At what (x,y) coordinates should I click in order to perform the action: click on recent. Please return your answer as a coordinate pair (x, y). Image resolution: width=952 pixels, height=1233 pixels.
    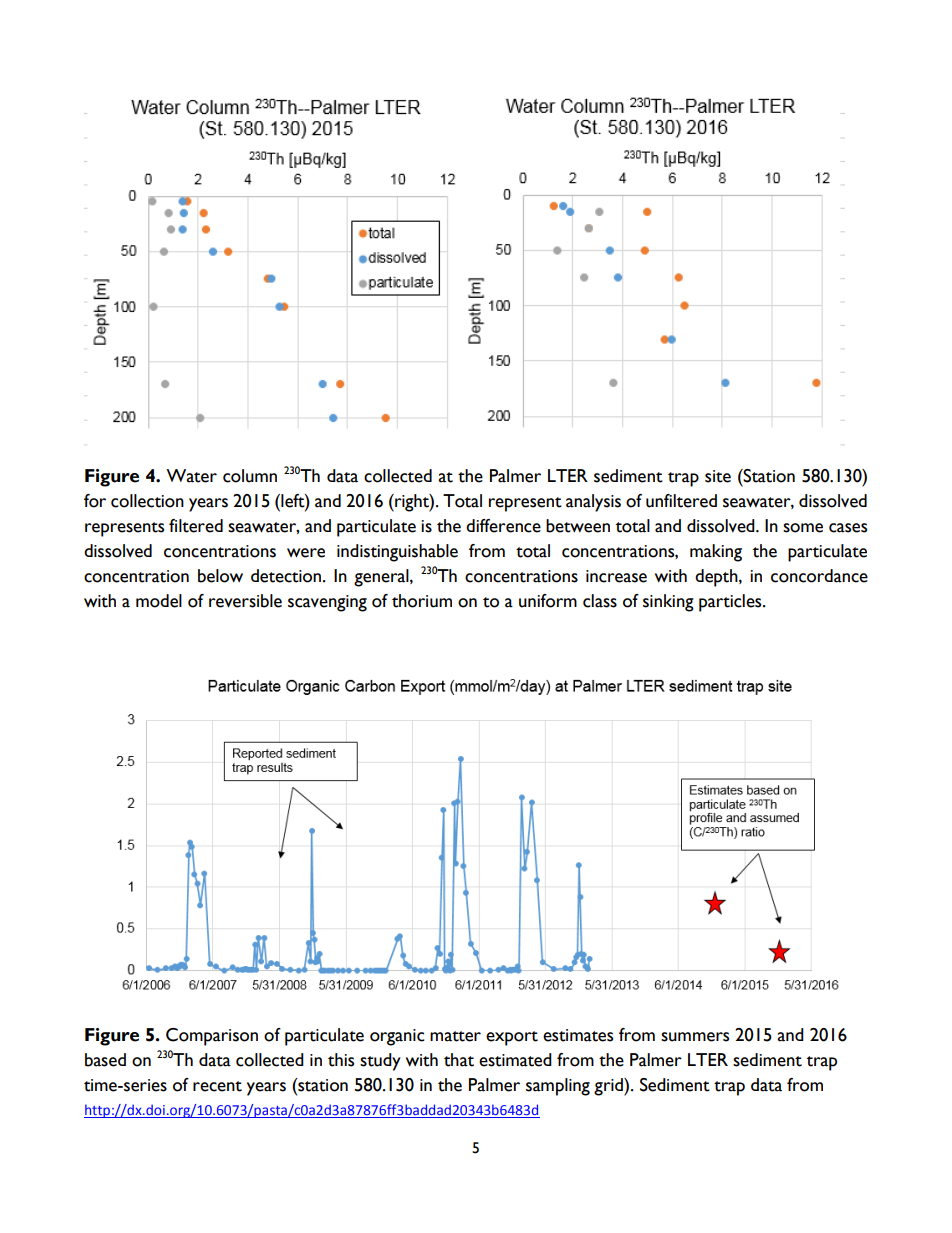
    Looking at the image, I should click on (217, 1086).
